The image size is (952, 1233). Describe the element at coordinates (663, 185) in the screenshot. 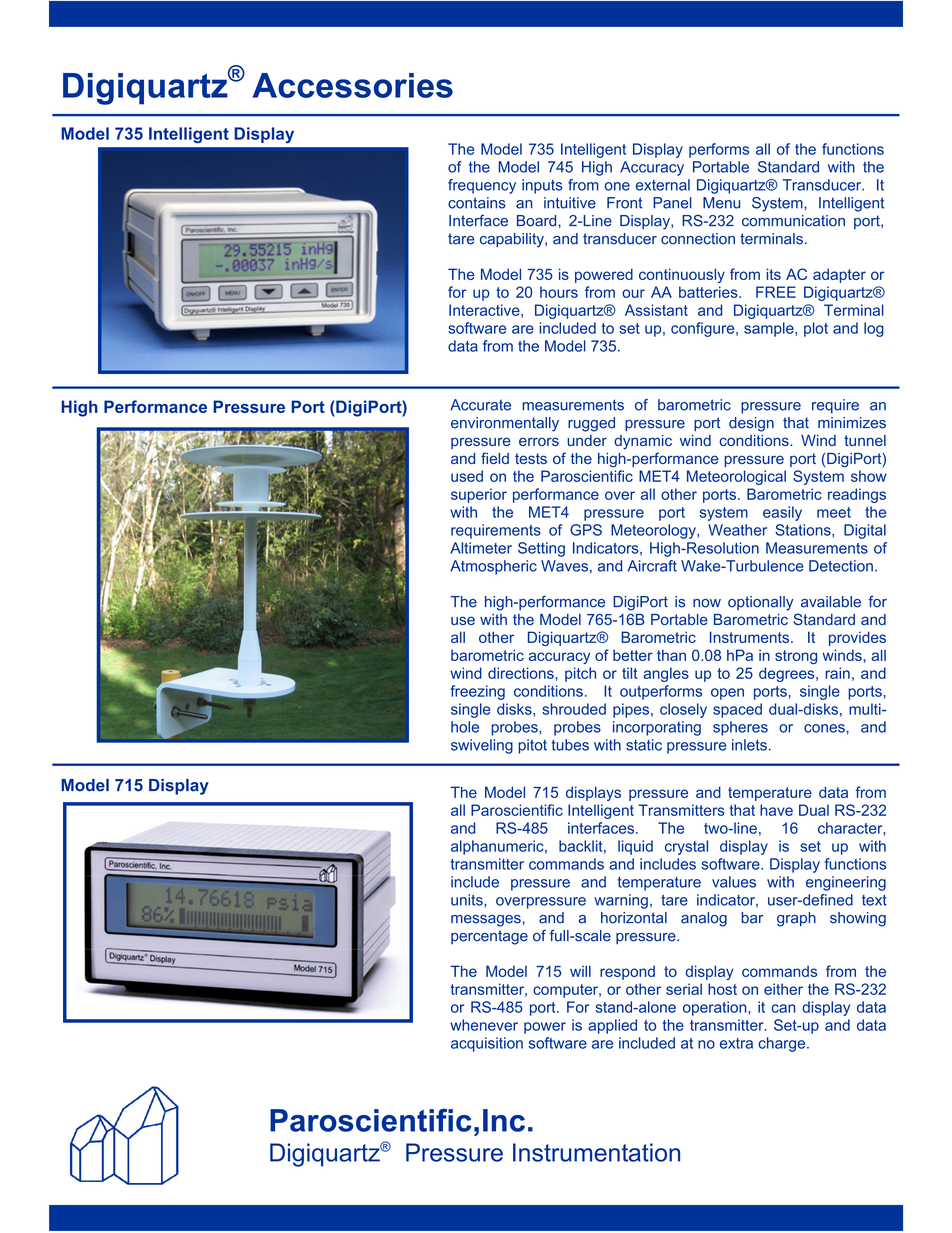

I see `external` at that location.
